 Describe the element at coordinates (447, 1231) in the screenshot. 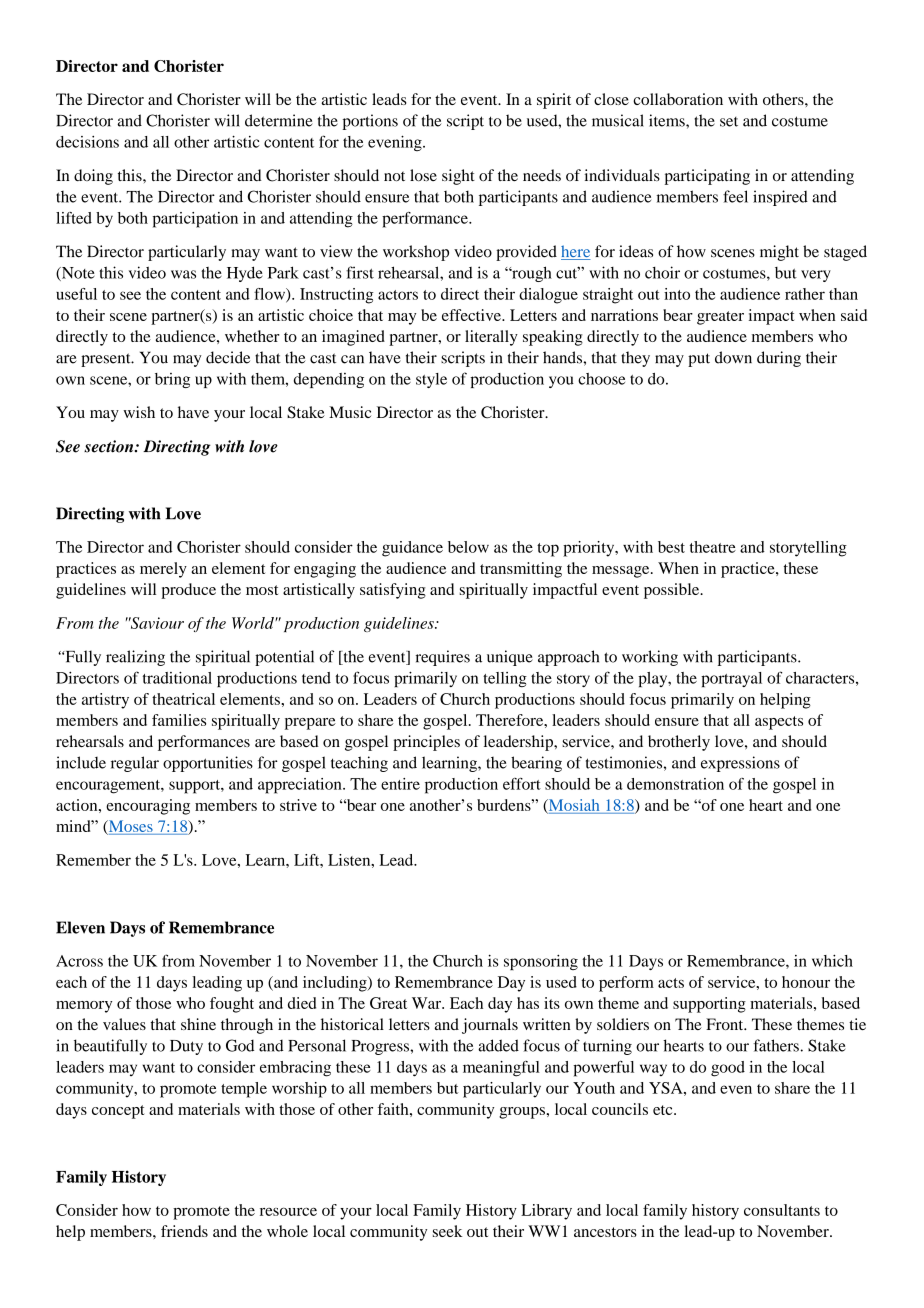

I see `seek` at that location.
